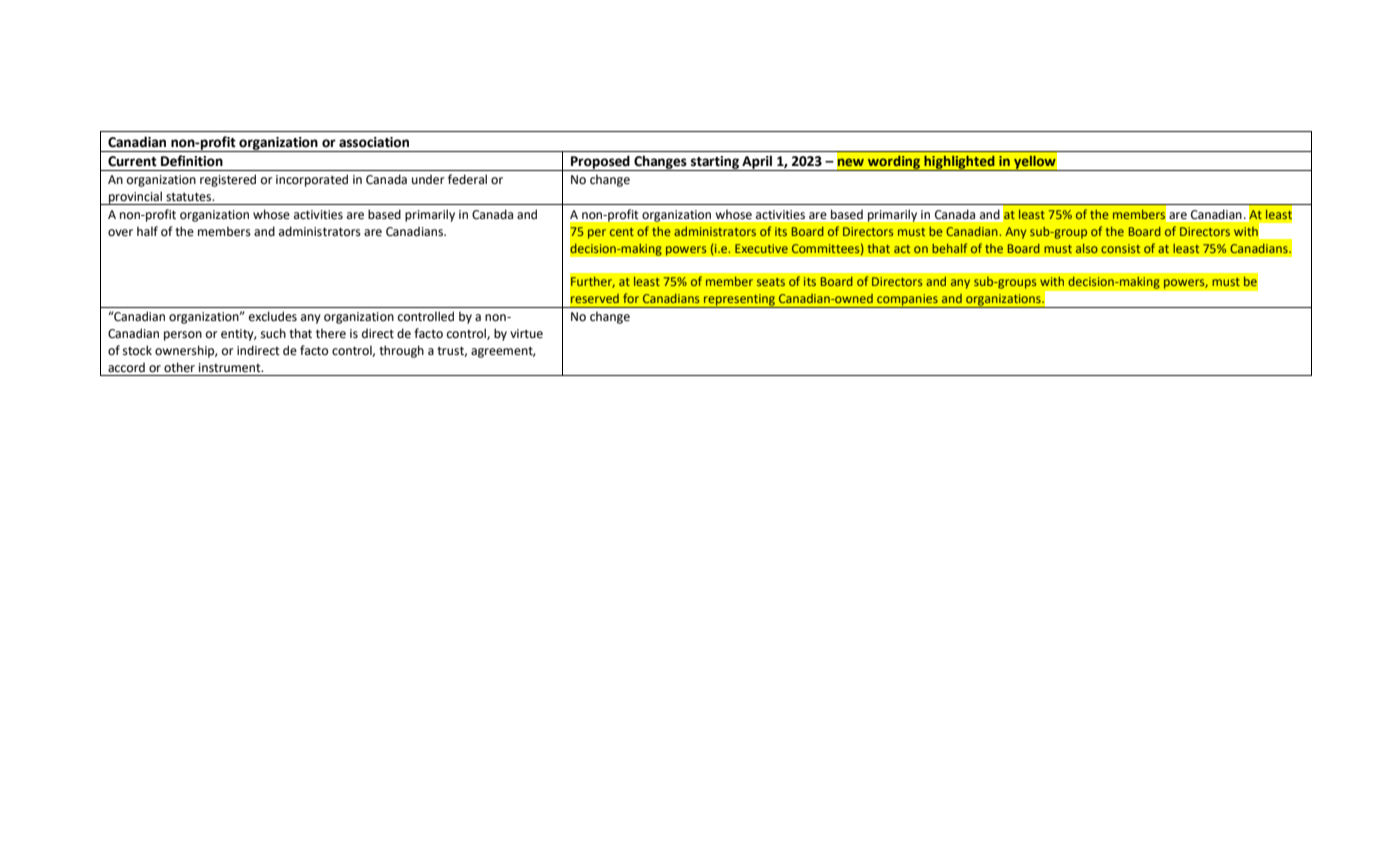 The height and width of the screenshot is (850, 1400). I want to click on such, so click(273, 333).
